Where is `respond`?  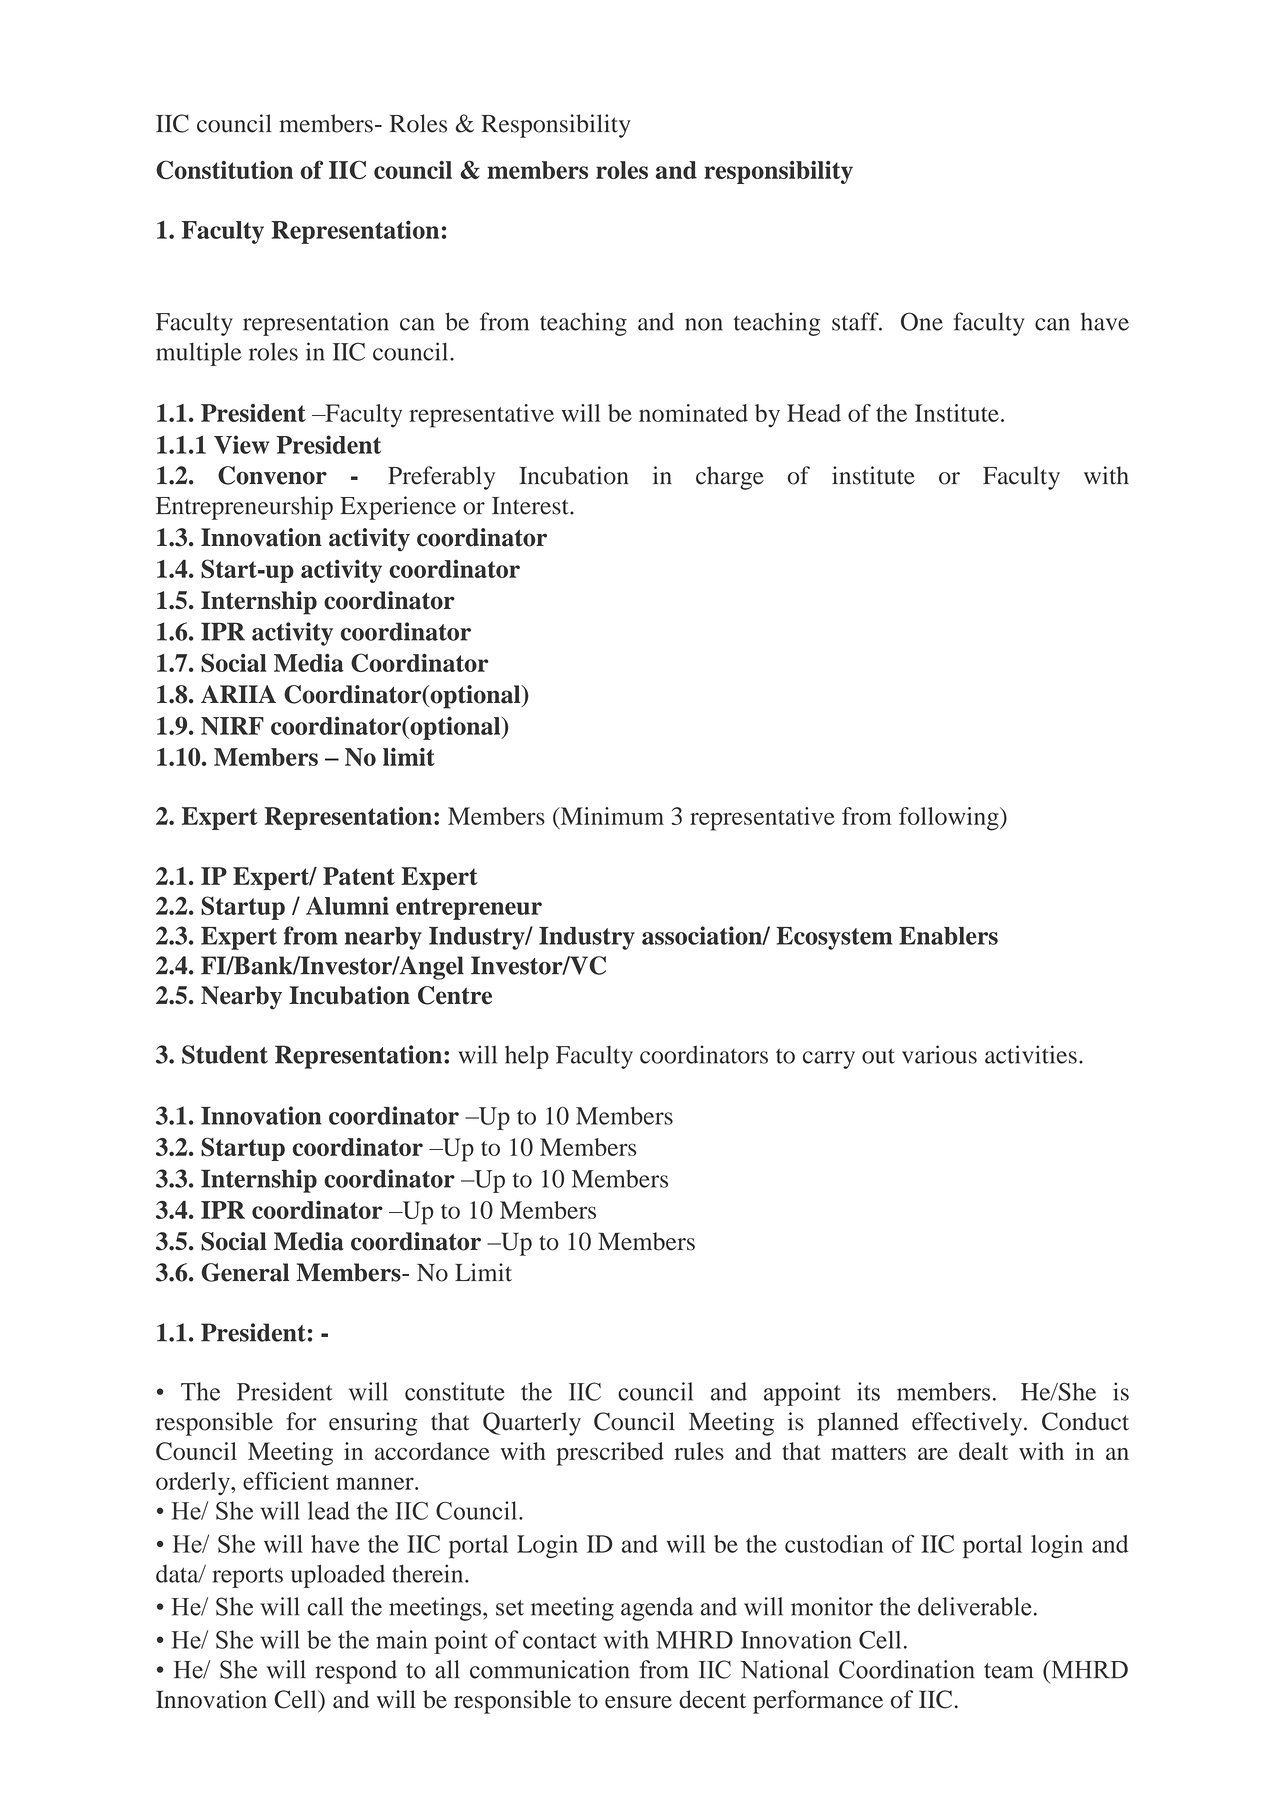 respond is located at coordinates (356, 1672).
